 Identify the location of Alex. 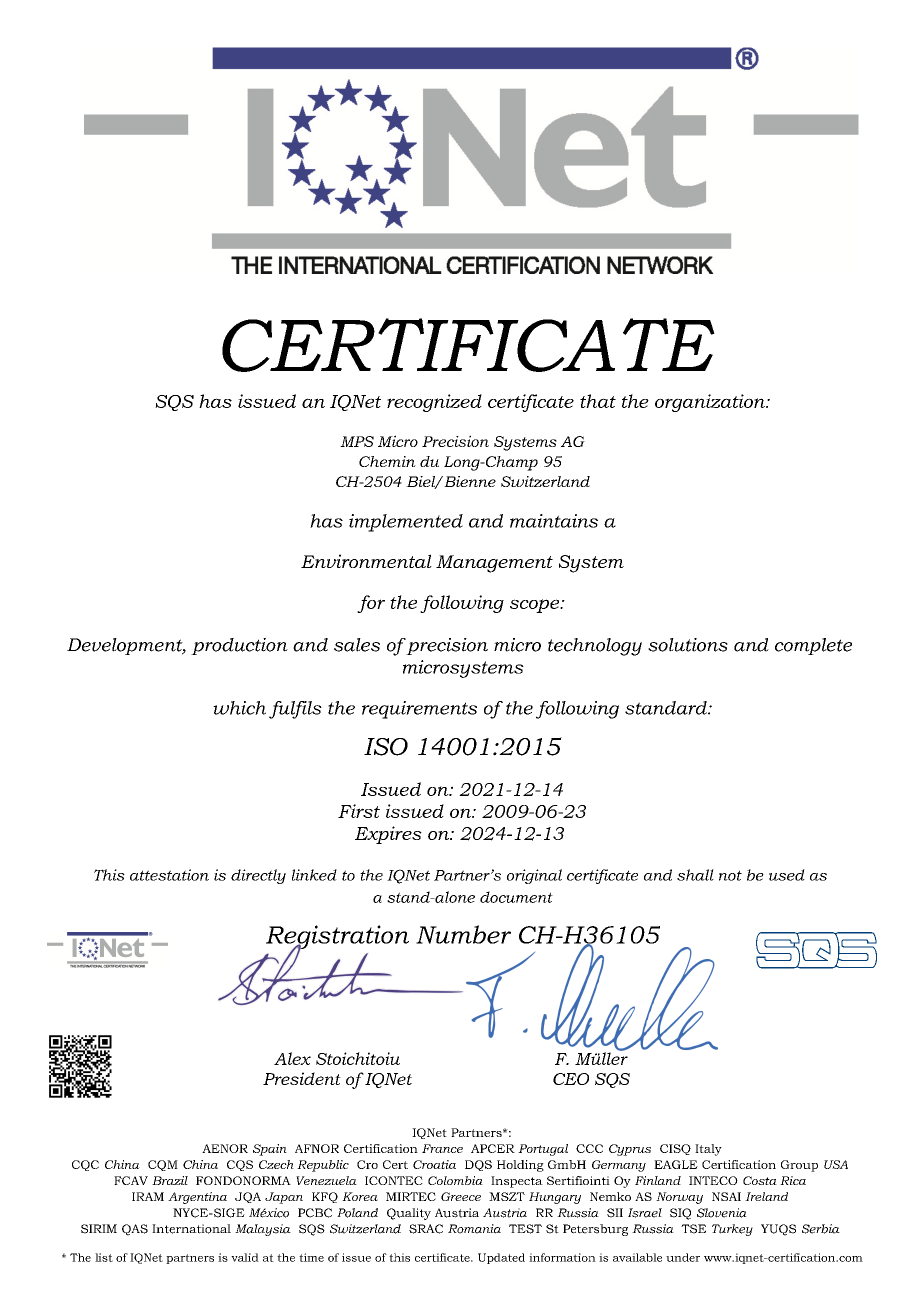
(292, 1058).
